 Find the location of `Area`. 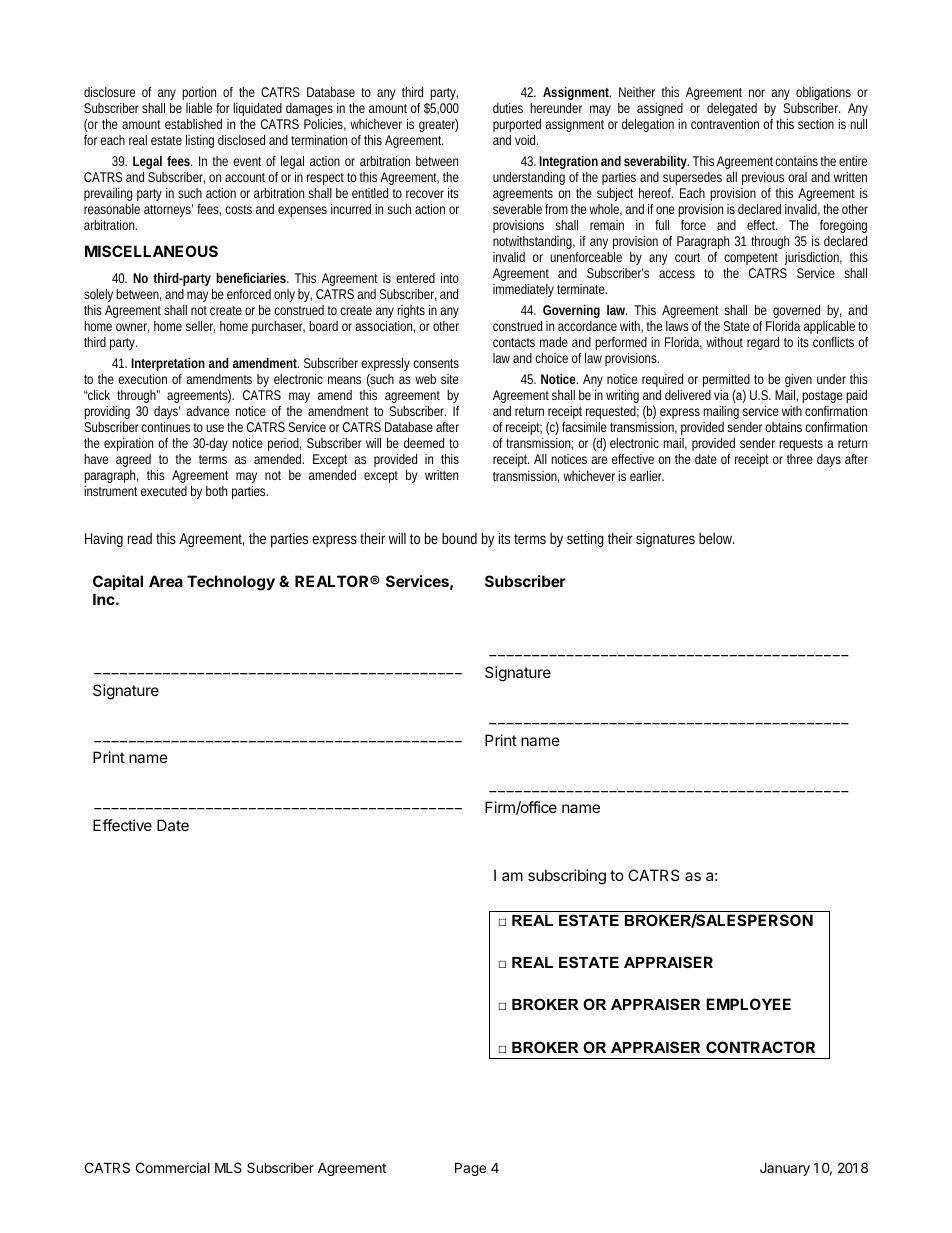

Area is located at coordinates (166, 581).
